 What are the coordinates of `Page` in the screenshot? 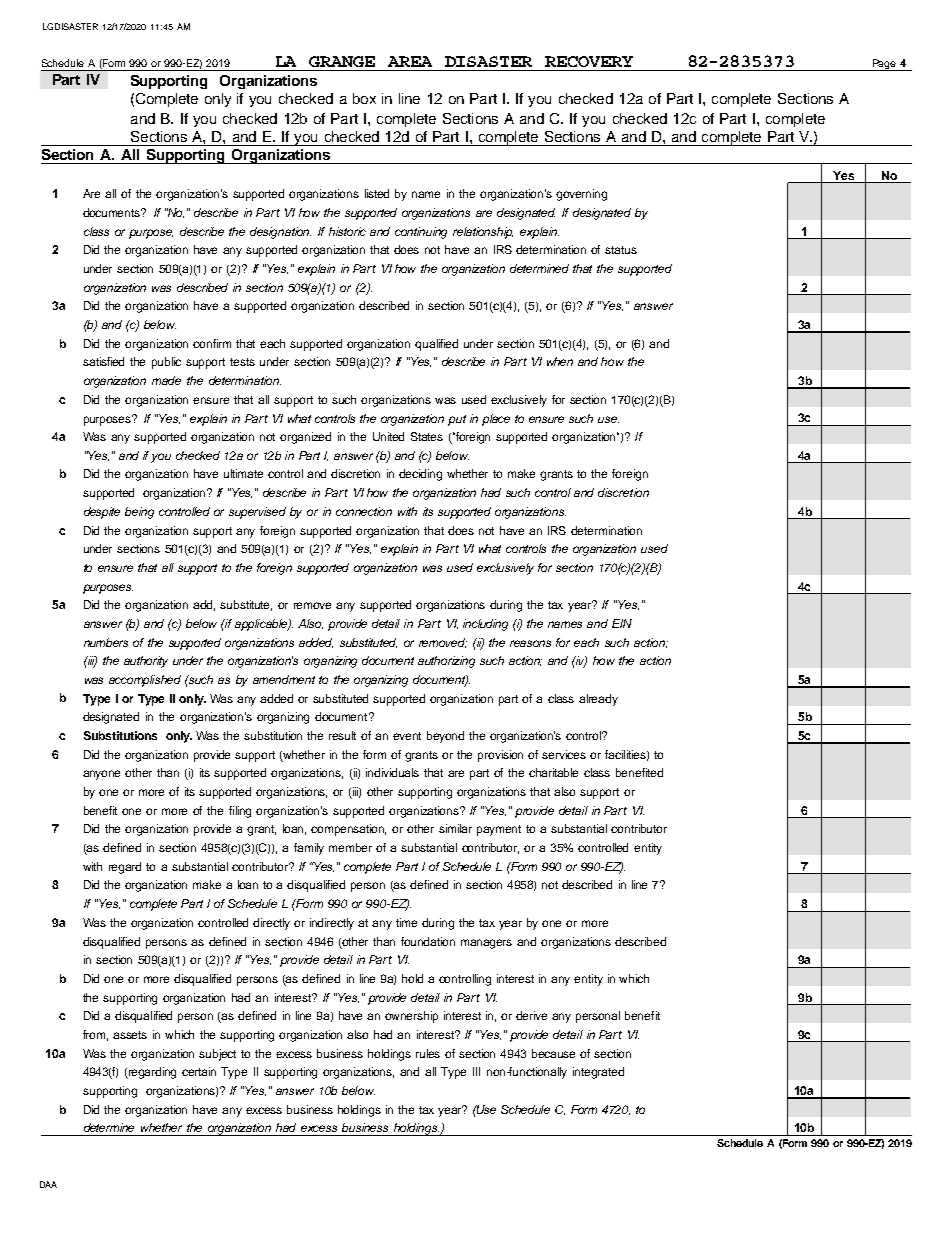 It's located at (884, 65).
